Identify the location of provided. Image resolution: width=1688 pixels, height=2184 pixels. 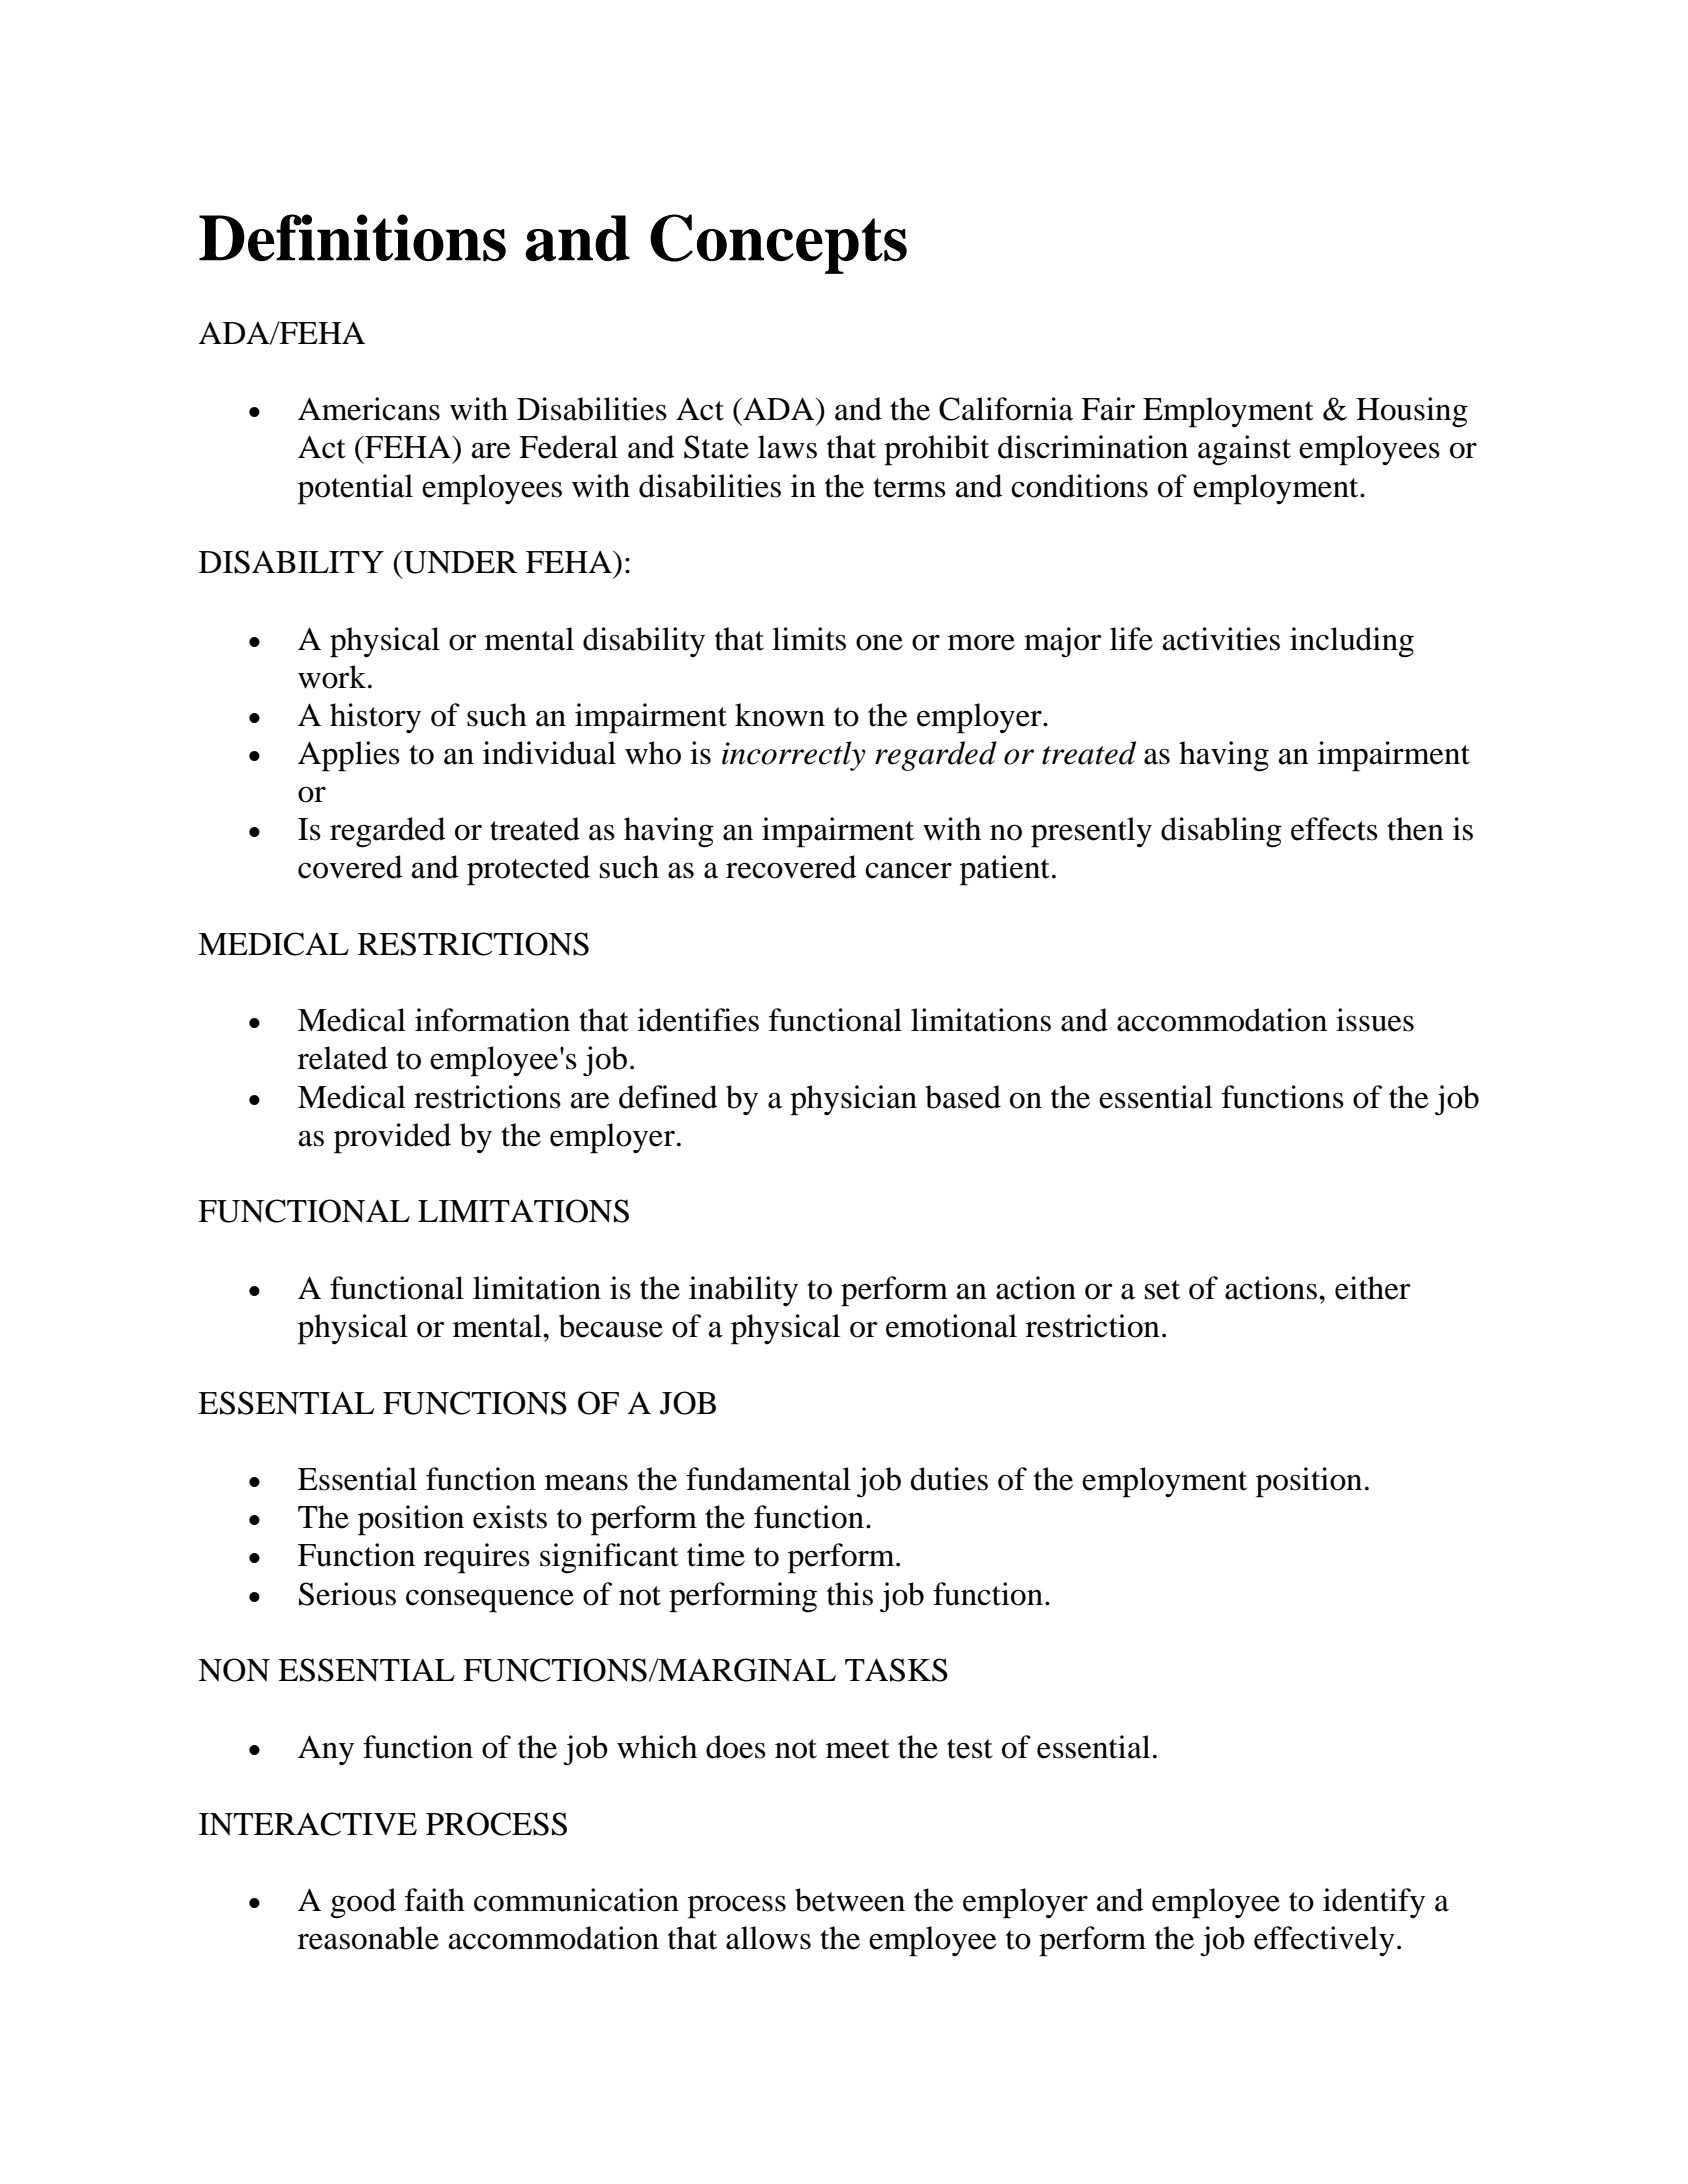
(392, 1138).
